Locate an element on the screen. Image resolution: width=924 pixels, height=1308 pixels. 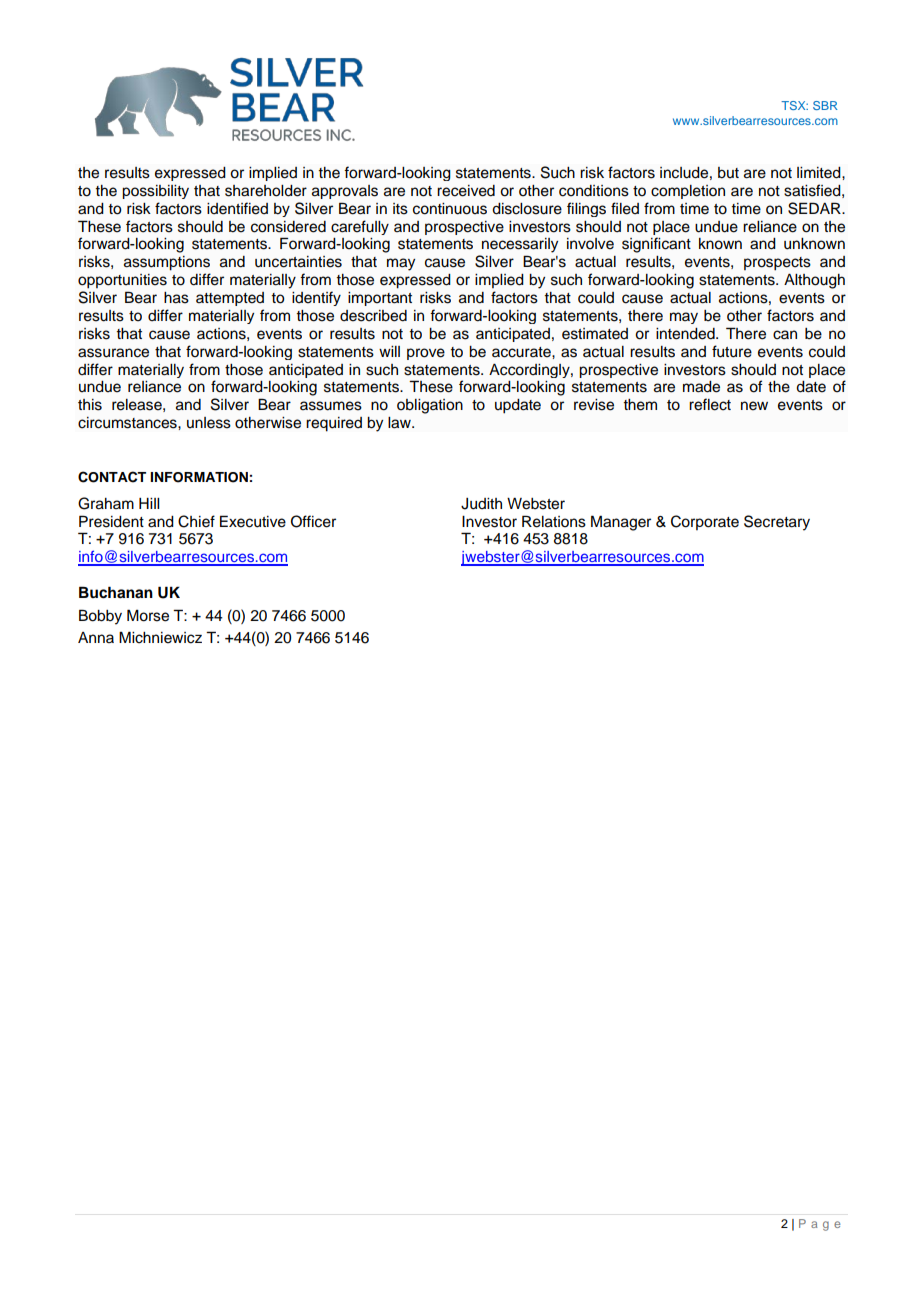
received is located at coordinates (466, 191).
